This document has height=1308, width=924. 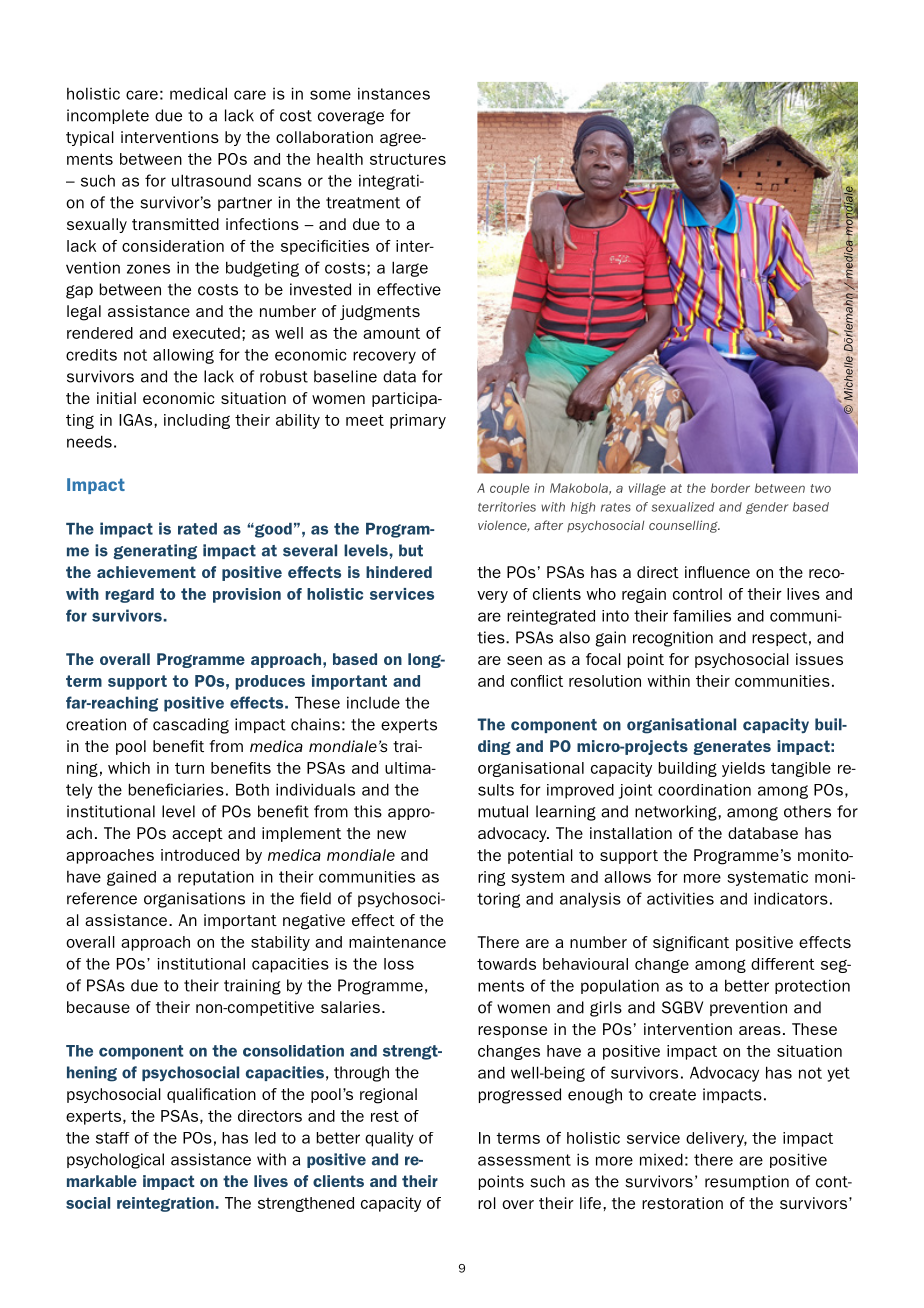 What do you see at coordinates (524, 1160) in the document?
I see `assessment` at bounding box center [524, 1160].
